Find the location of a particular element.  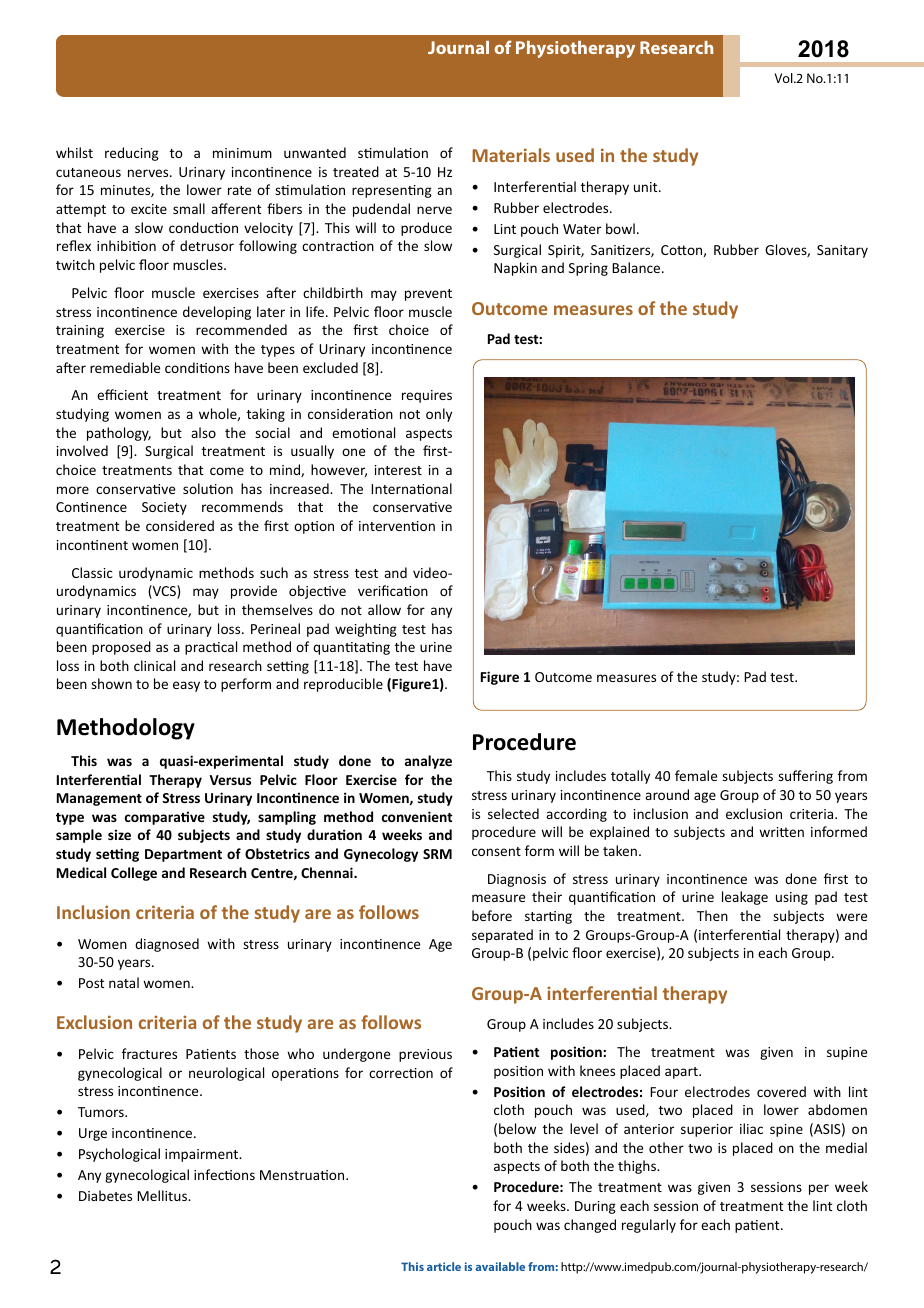

also is located at coordinates (203, 432).
